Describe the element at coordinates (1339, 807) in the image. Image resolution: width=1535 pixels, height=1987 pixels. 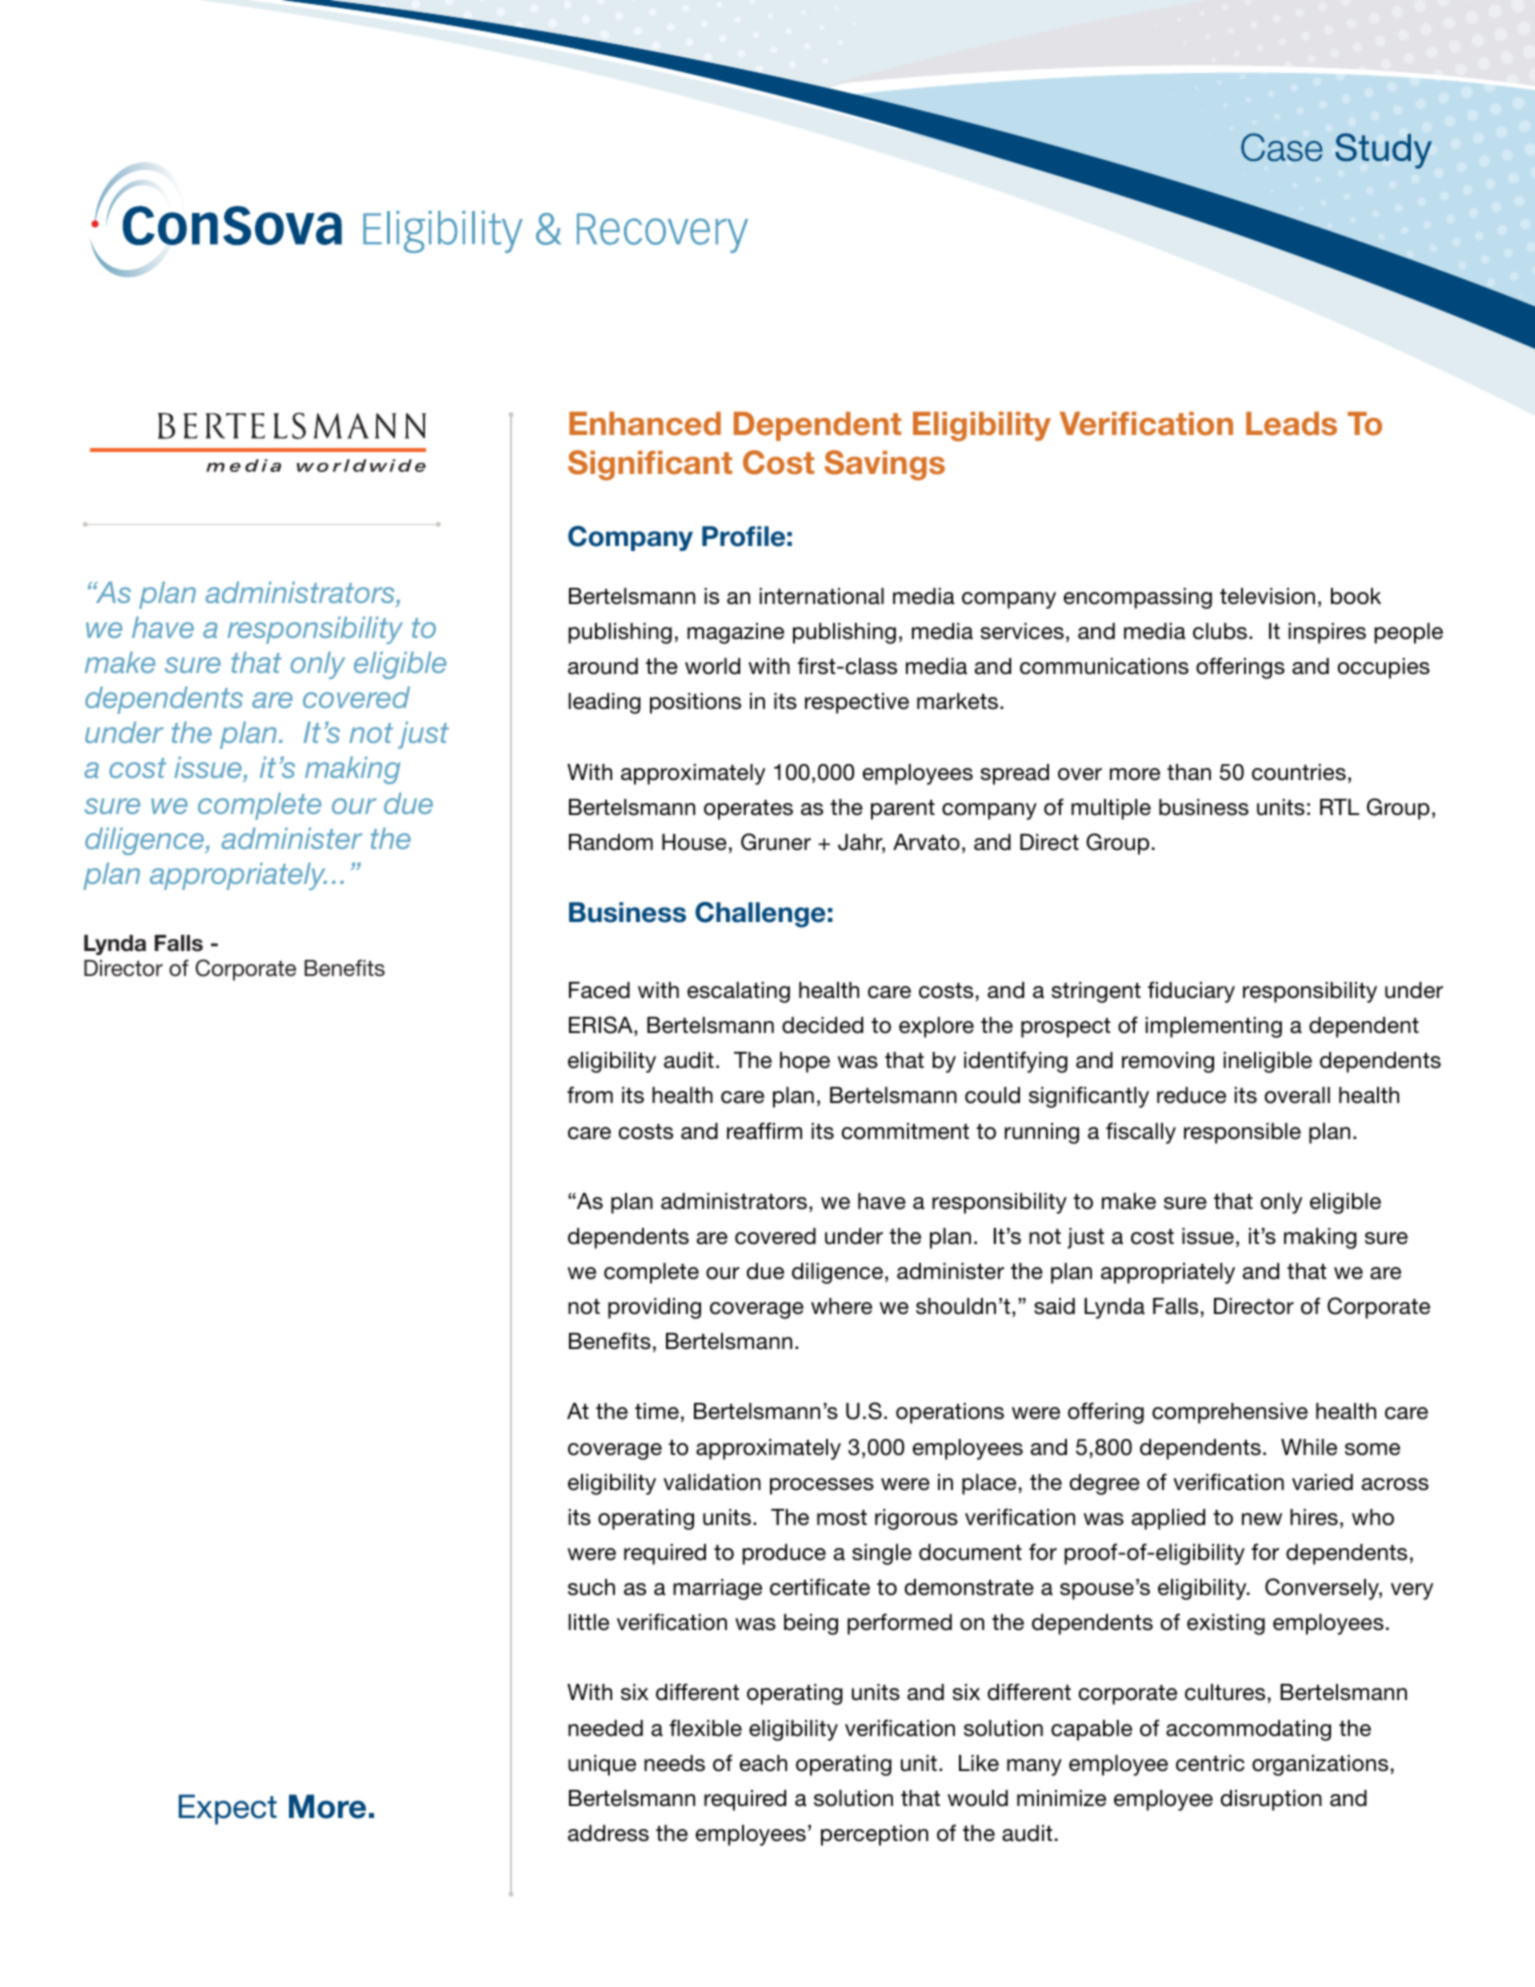
I see `RTL` at that location.
